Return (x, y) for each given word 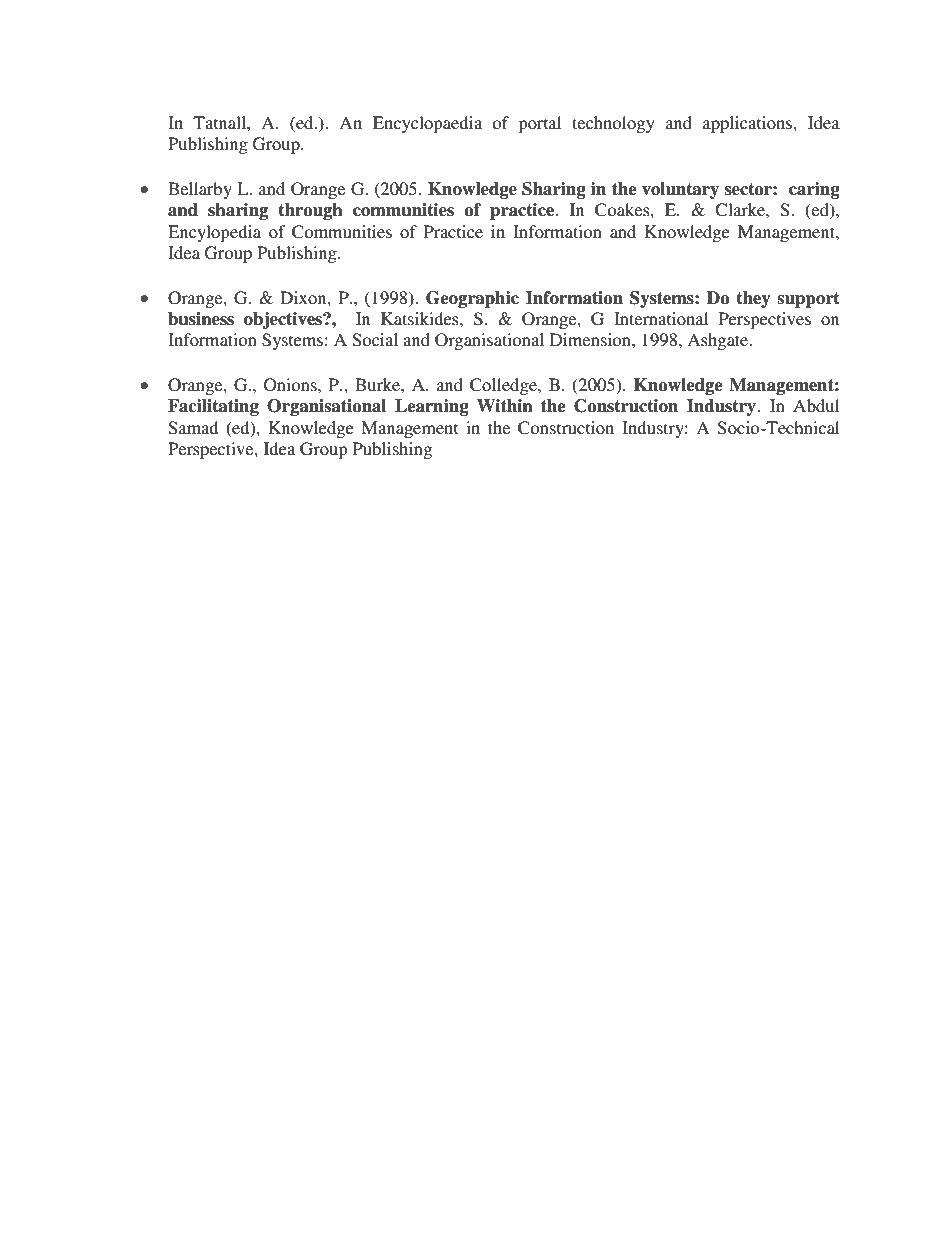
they (753, 299)
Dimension (591, 339)
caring (814, 190)
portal (539, 124)
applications (748, 124)
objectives (284, 320)
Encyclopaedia (427, 124)
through (310, 211)
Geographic (472, 299)
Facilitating (213, 407)
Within (505, 405)
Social (375, 340)
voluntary (680, 190)
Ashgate (719, 341)
